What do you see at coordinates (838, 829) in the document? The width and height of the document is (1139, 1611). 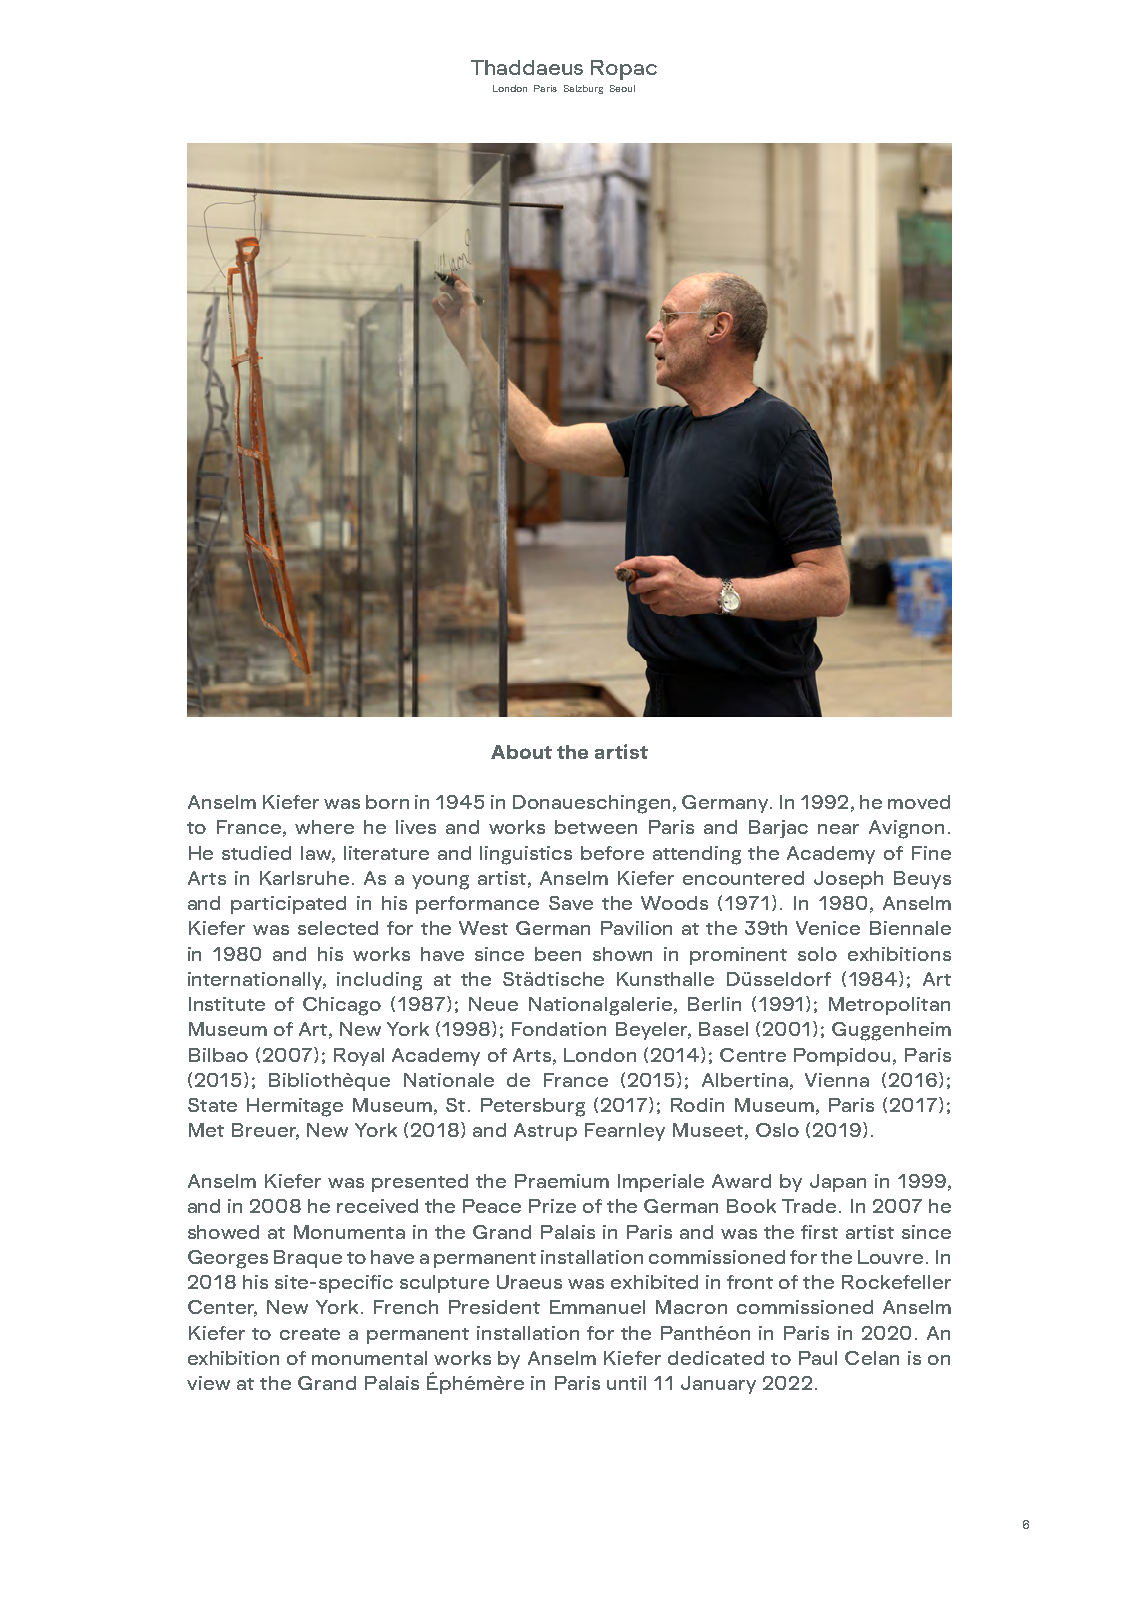 I see `near` at bounding box center [838, 829].
